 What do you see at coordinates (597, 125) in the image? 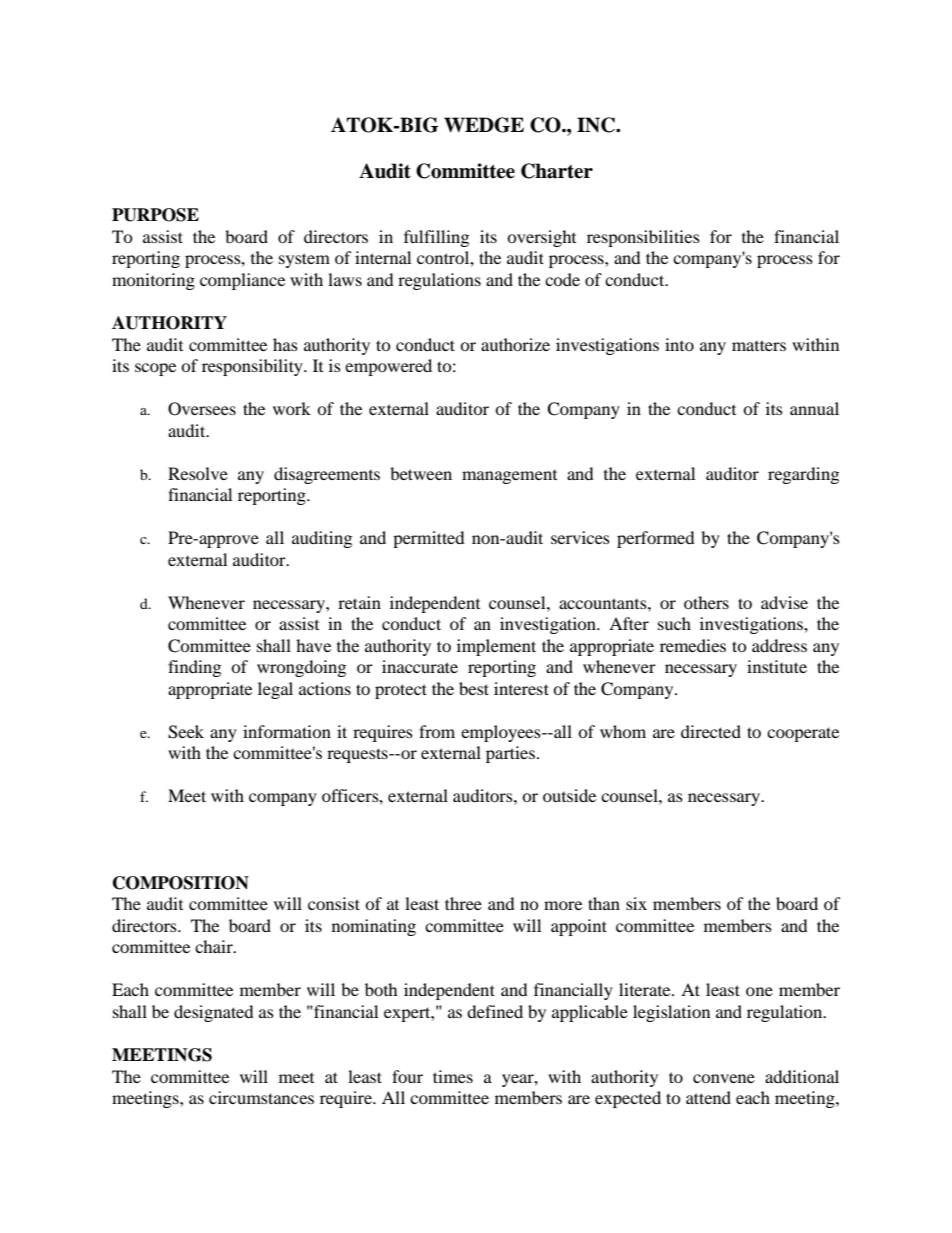
I see `INC` at bounding box center [597, 125].
